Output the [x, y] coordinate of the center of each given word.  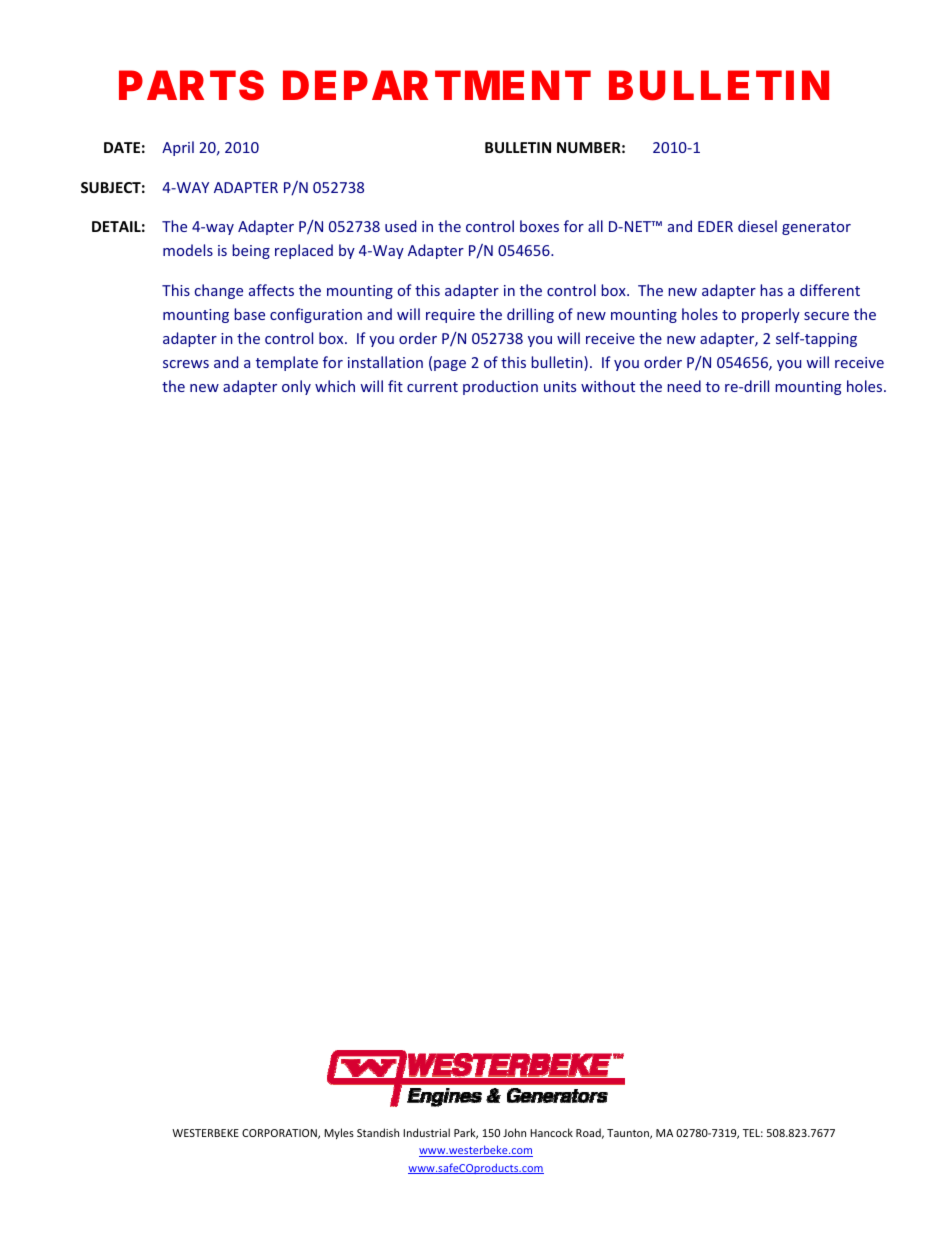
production [500, 387]
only [296, 387]
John [514, 1132]
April [178, 148]
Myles [339, 1133]
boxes [539, 226]
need [684, 386]
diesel [757, 226]
